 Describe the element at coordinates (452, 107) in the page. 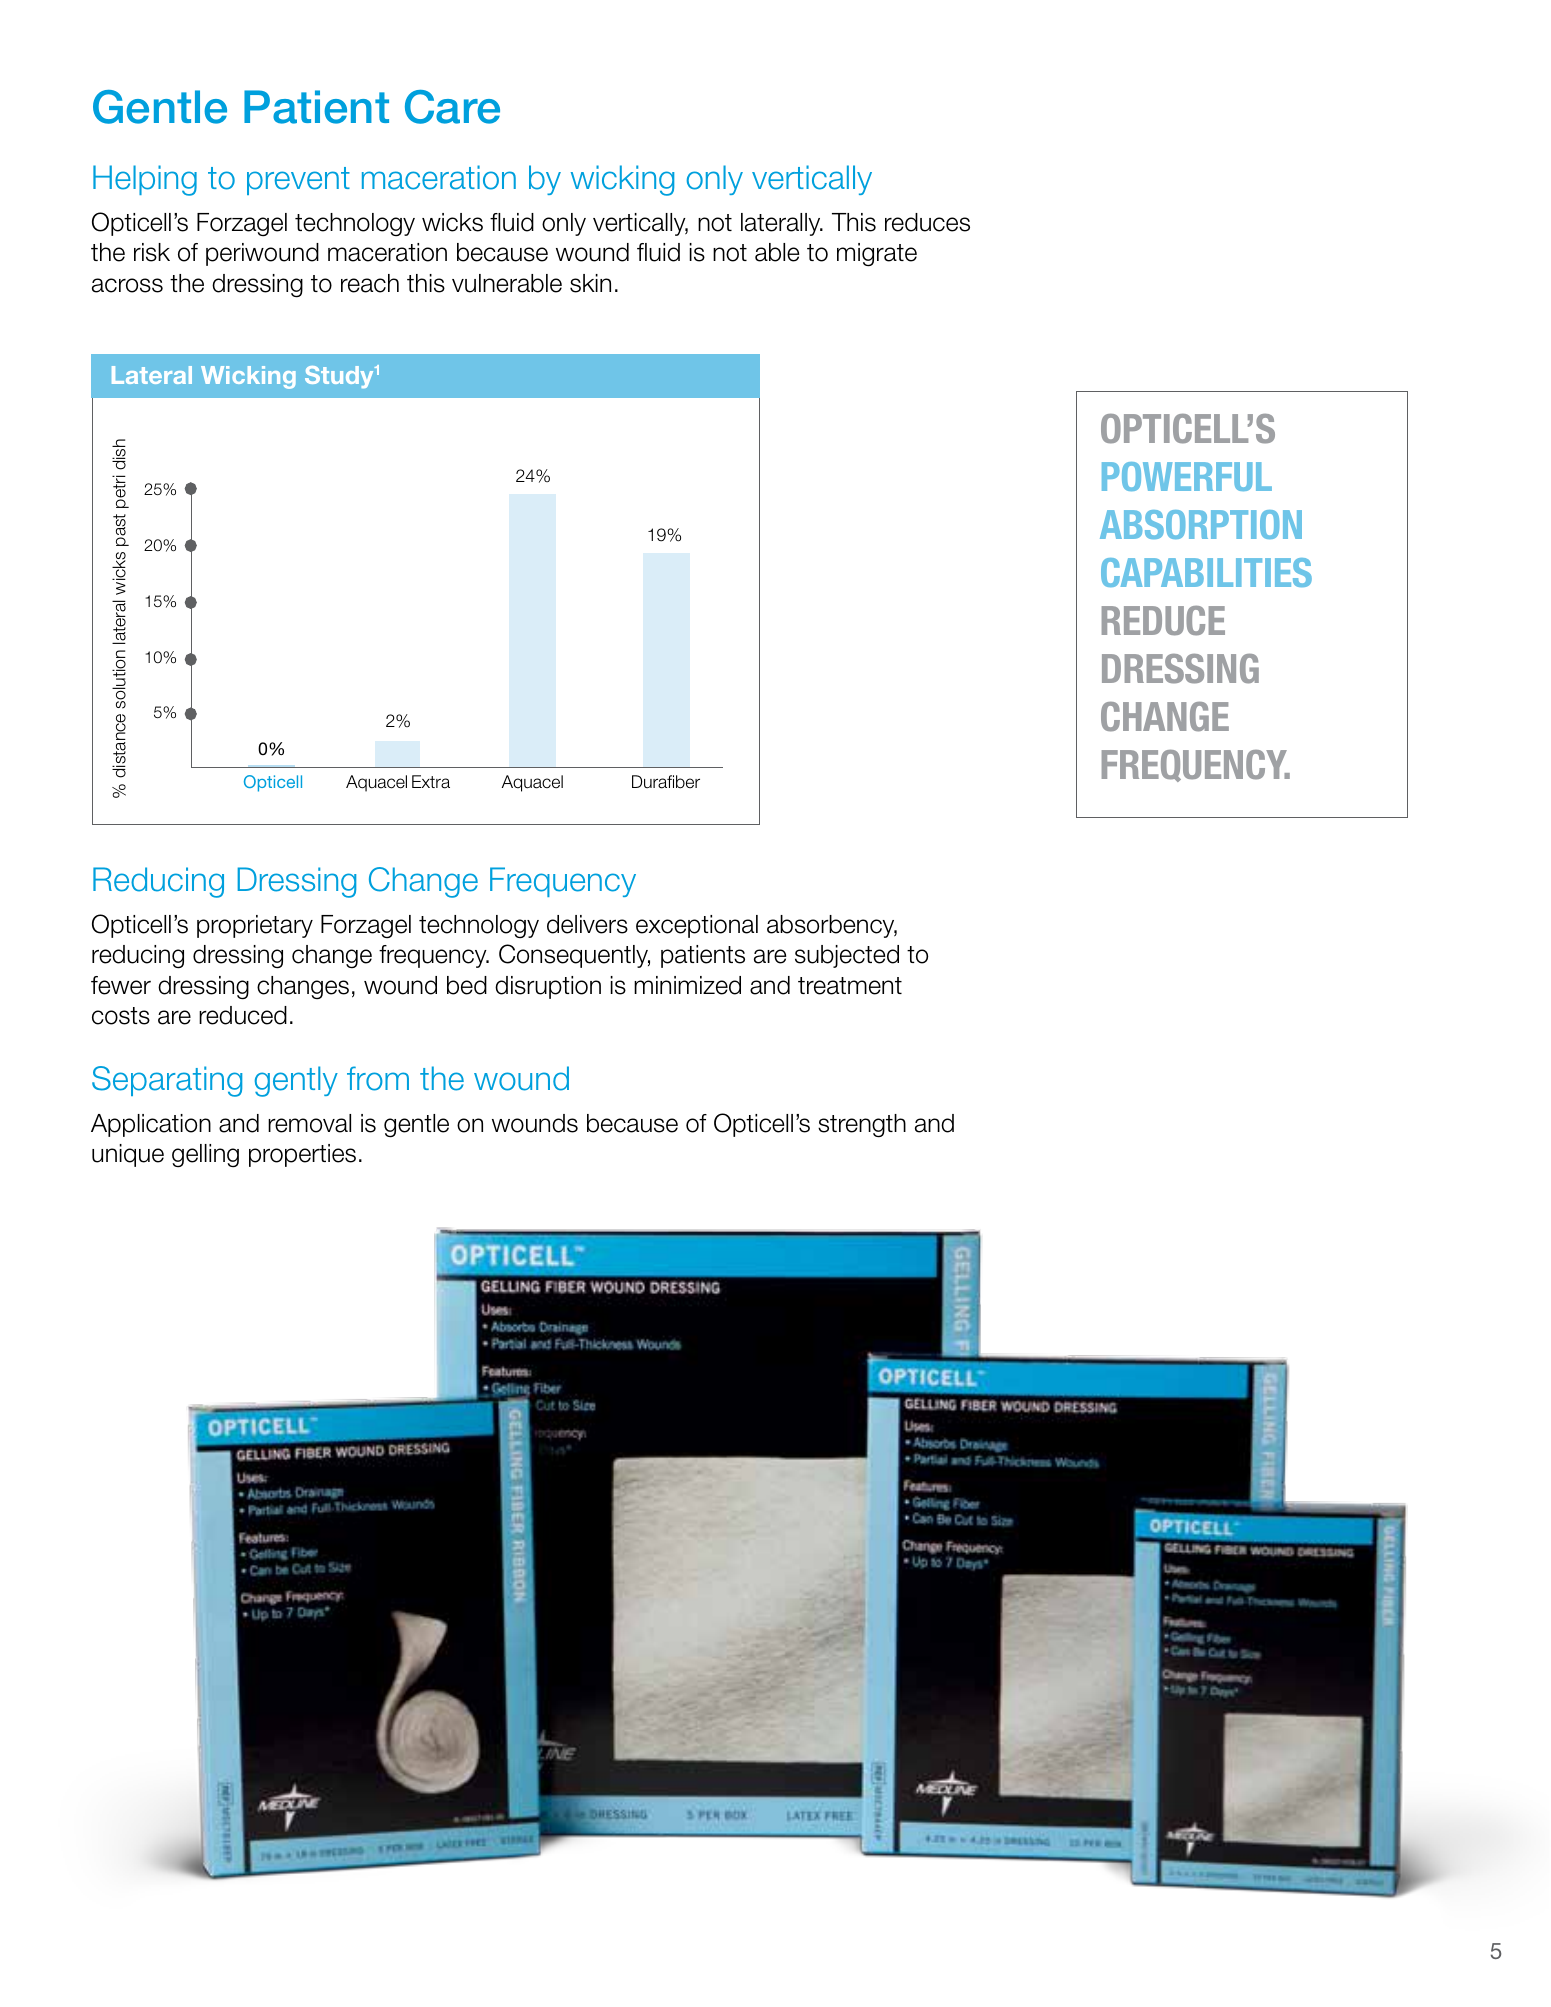

I see `Care` at that location.
